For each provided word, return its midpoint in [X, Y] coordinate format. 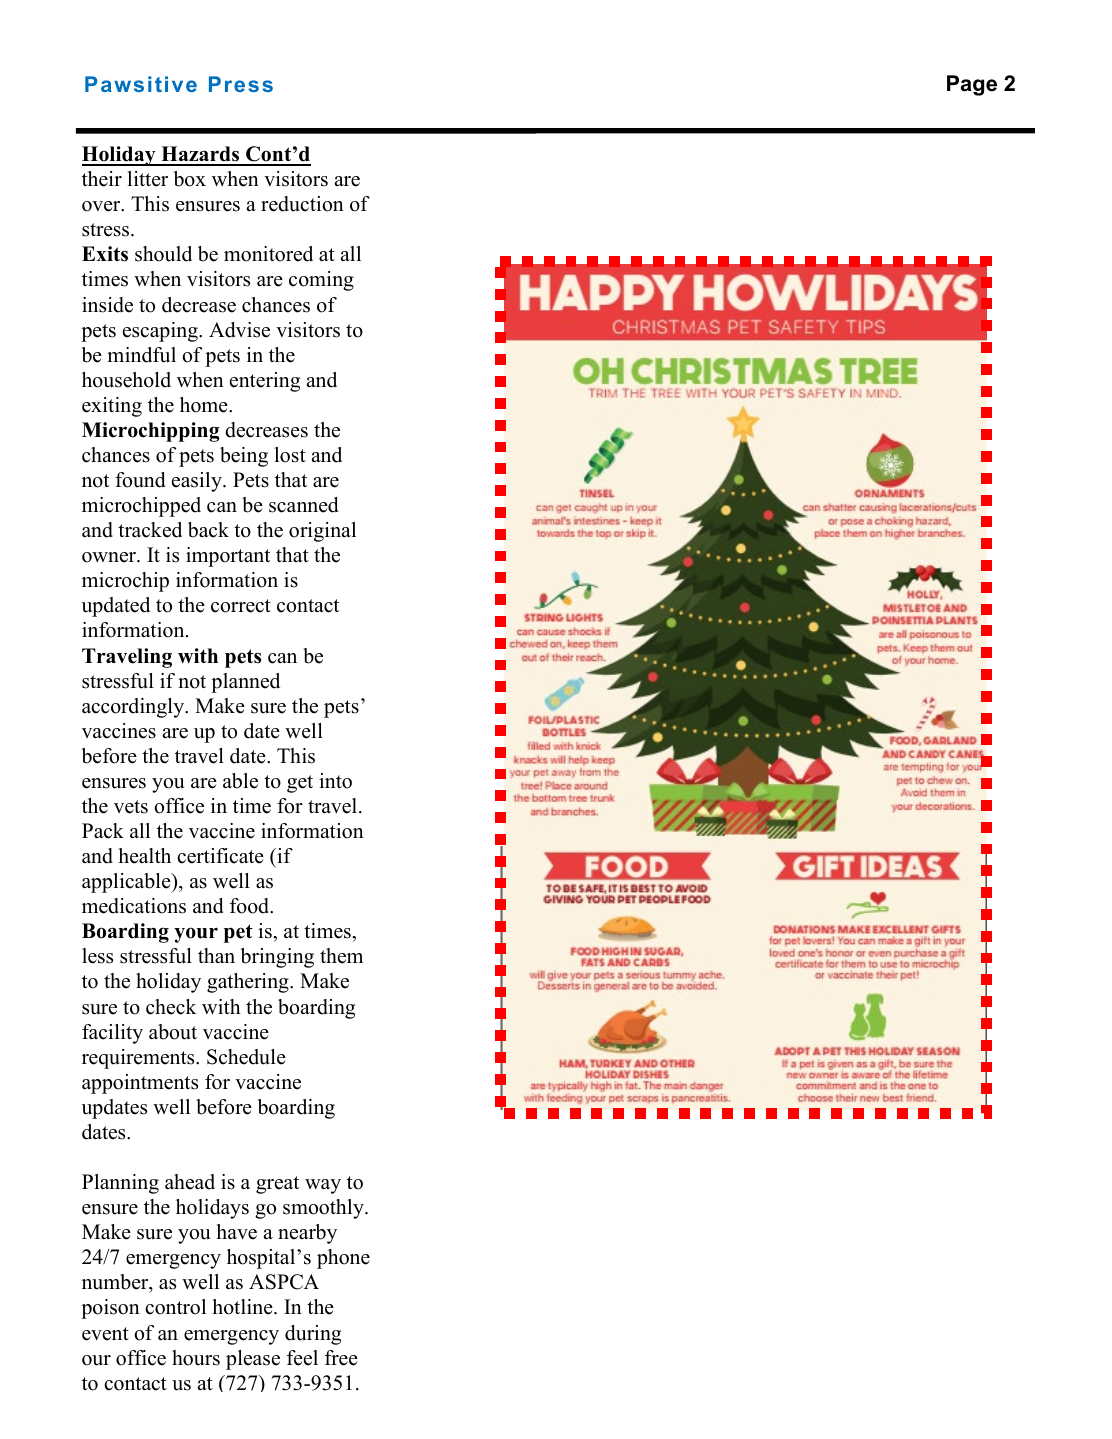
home [205, 405]
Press [241, 84]
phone [343, 1259]
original [322, 532]
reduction [302, 204]
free [341, 1358]
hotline [243, 1307]
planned [245, 683]
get [300, 784]
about [173, 1032]
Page [972, 85]
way [323, 1186]
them [341, 956]
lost [290, 455]
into [335, 781]
